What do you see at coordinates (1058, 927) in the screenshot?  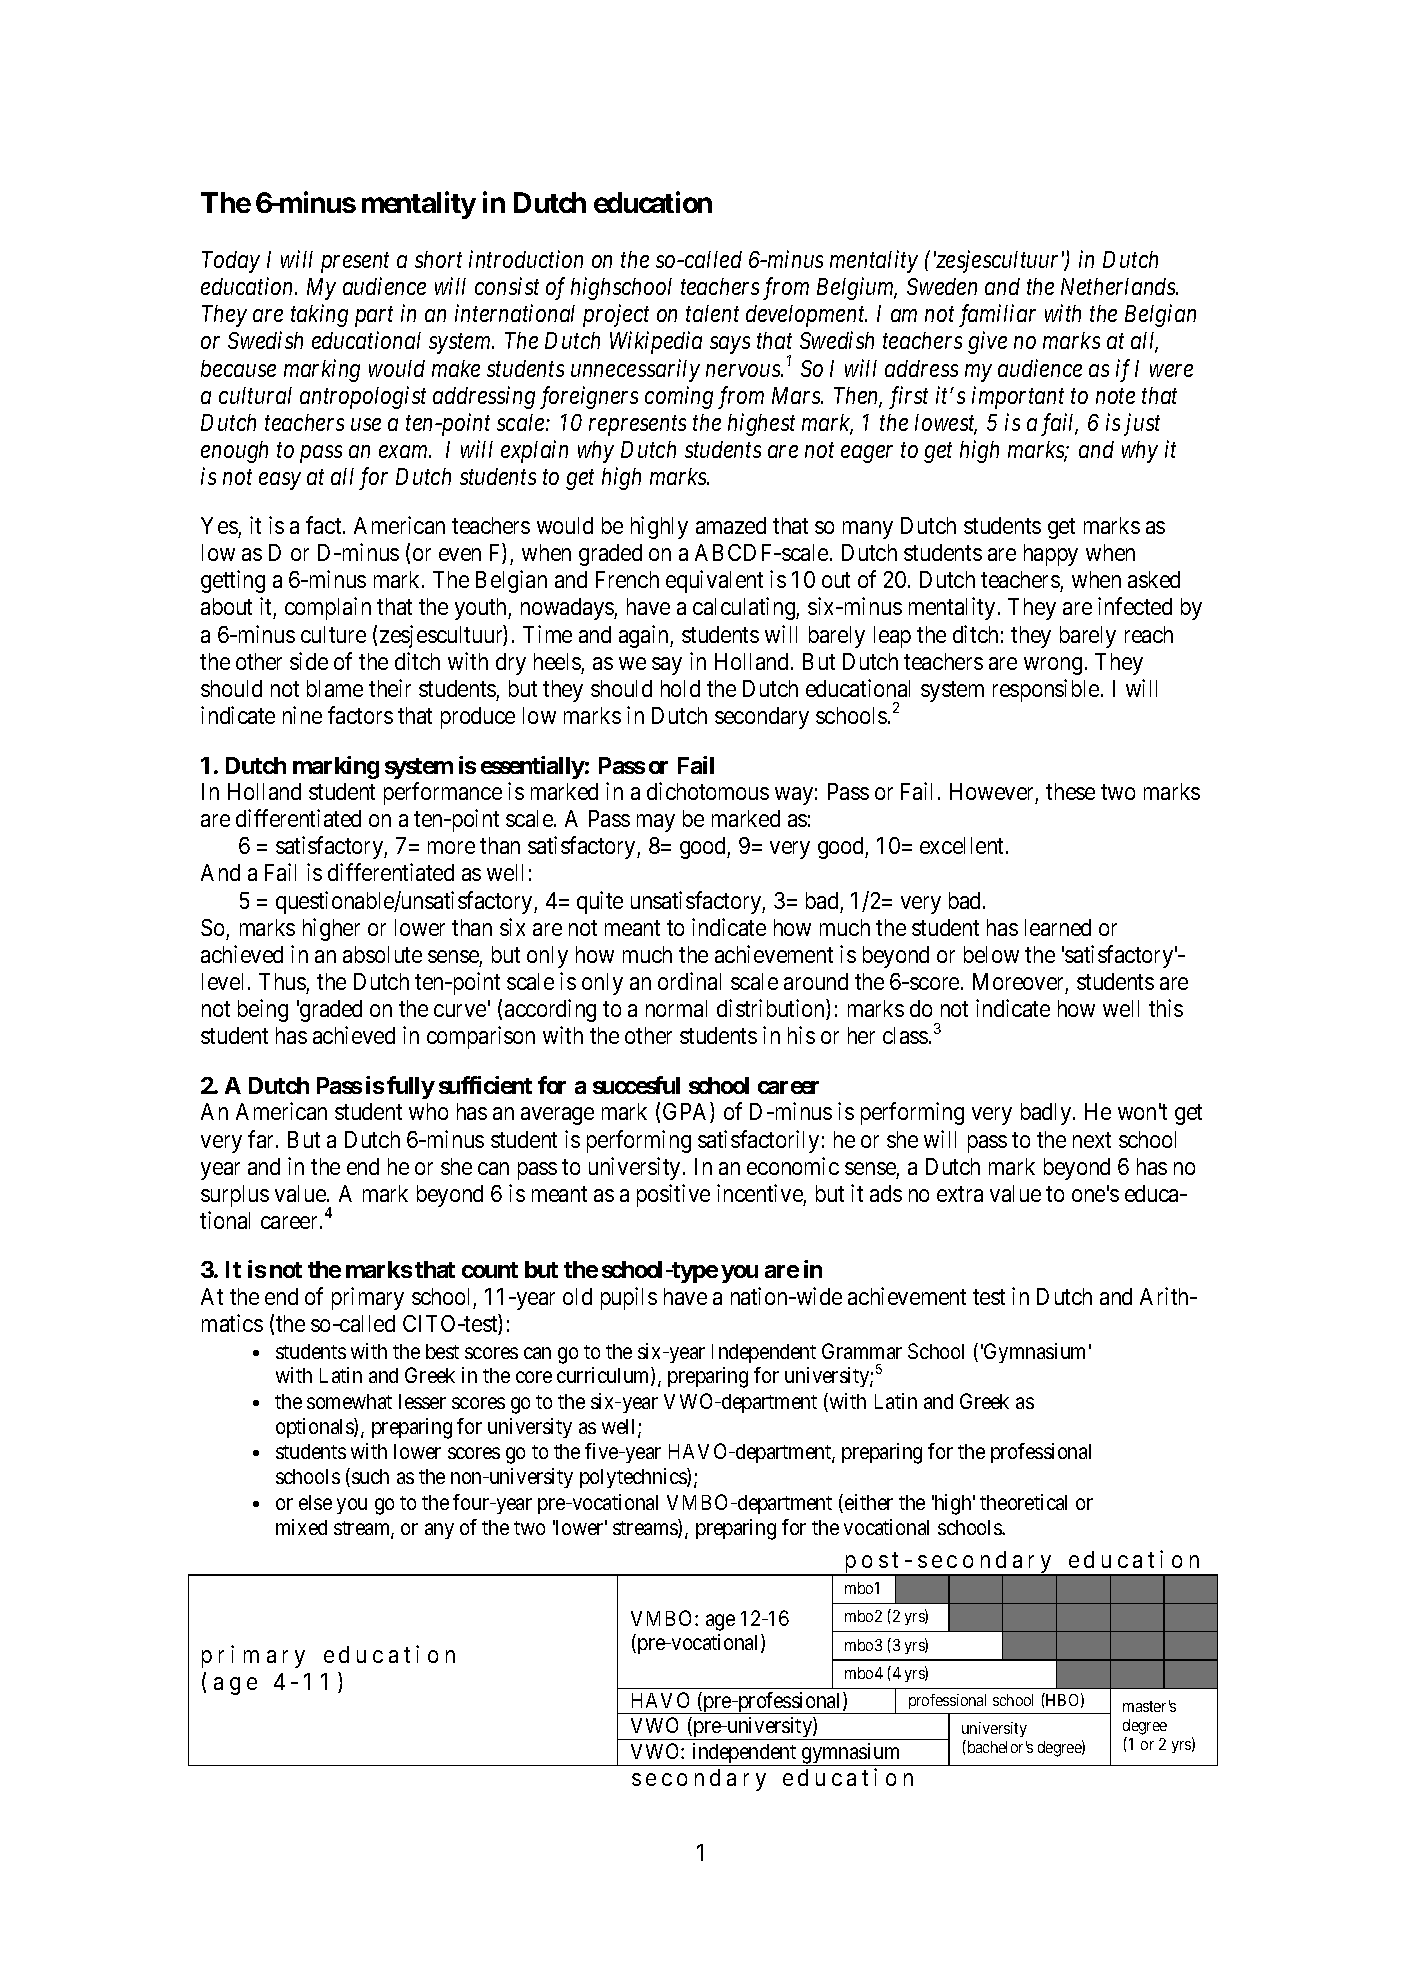 I see `learned` at bounding box center [1058, 927].
